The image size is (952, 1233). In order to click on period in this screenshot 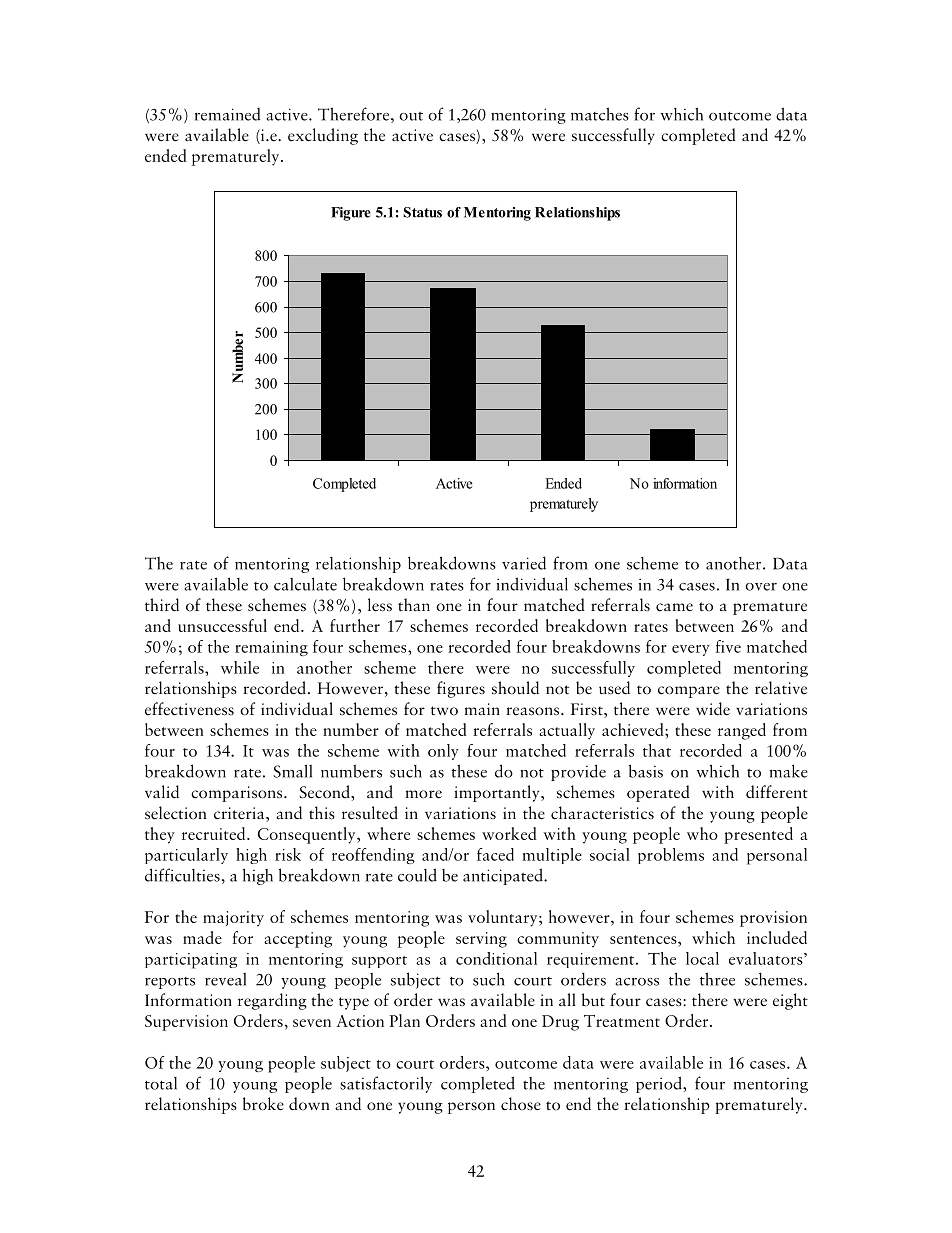, I will do `click(660, 1084)`.
